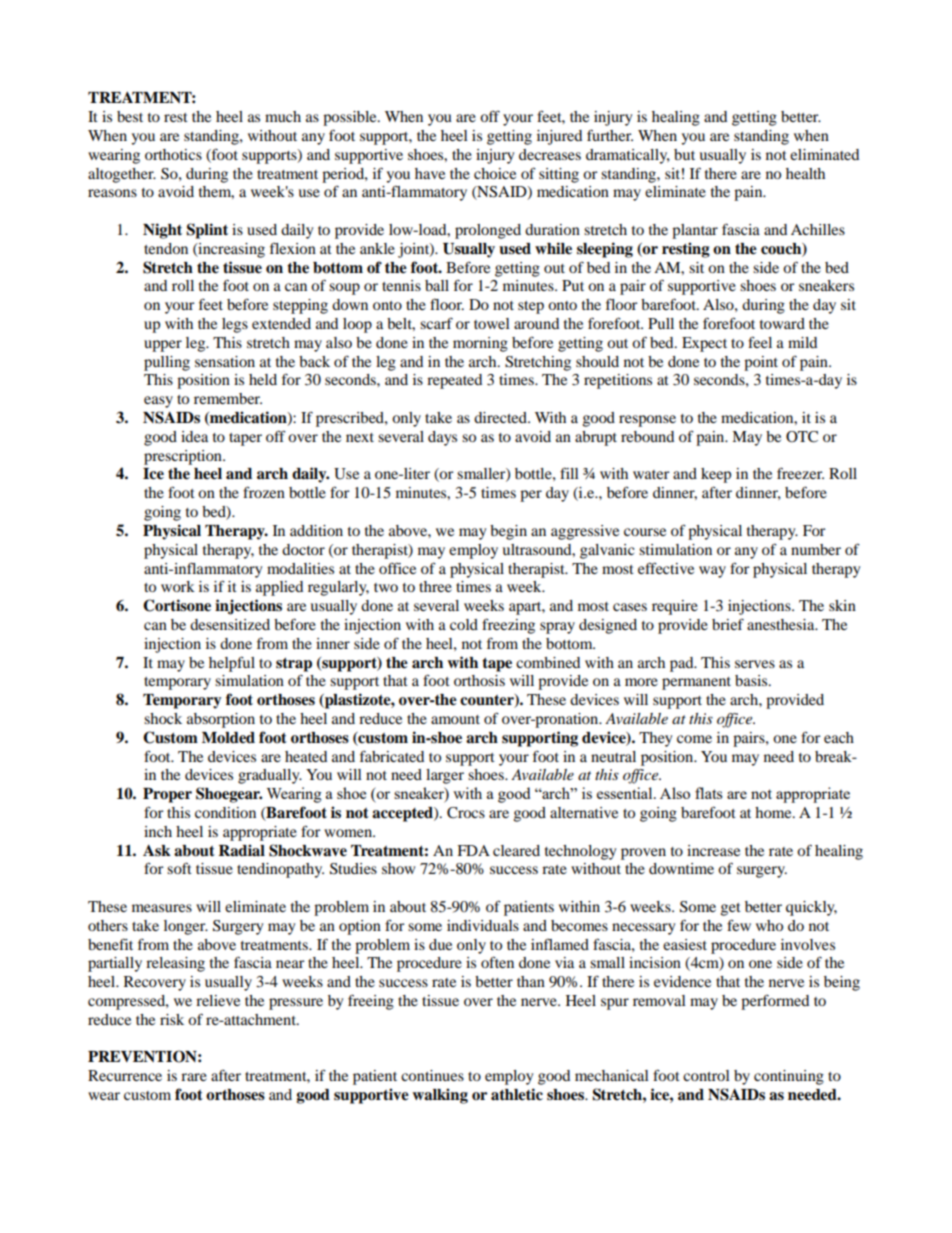  What do you see at coordinates (184, 457) in the screenshot?
I see `prescription` at bounding box center [184, 457].
